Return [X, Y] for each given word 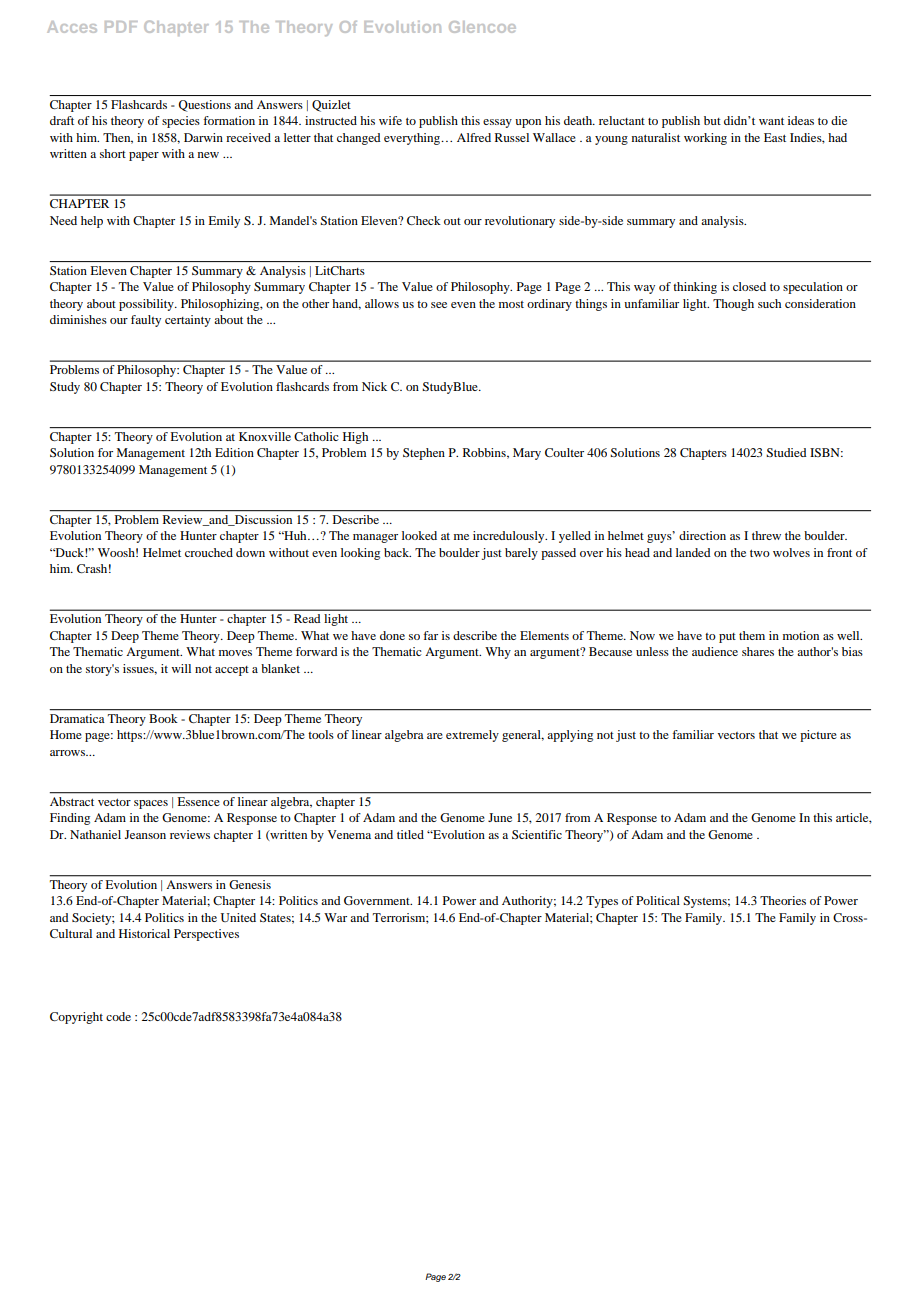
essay [497, 123]
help [92, 222]
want [771, 121]
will [181, 668]
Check [424, 220]
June [500, 817]
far [430, 635]
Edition [234, 452]
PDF [121, 27]
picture [818, 736]
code [118, 1016]
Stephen [424, 454]
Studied [786, 452]
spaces [151, 804]
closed [749, 286]
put [727, 638]
